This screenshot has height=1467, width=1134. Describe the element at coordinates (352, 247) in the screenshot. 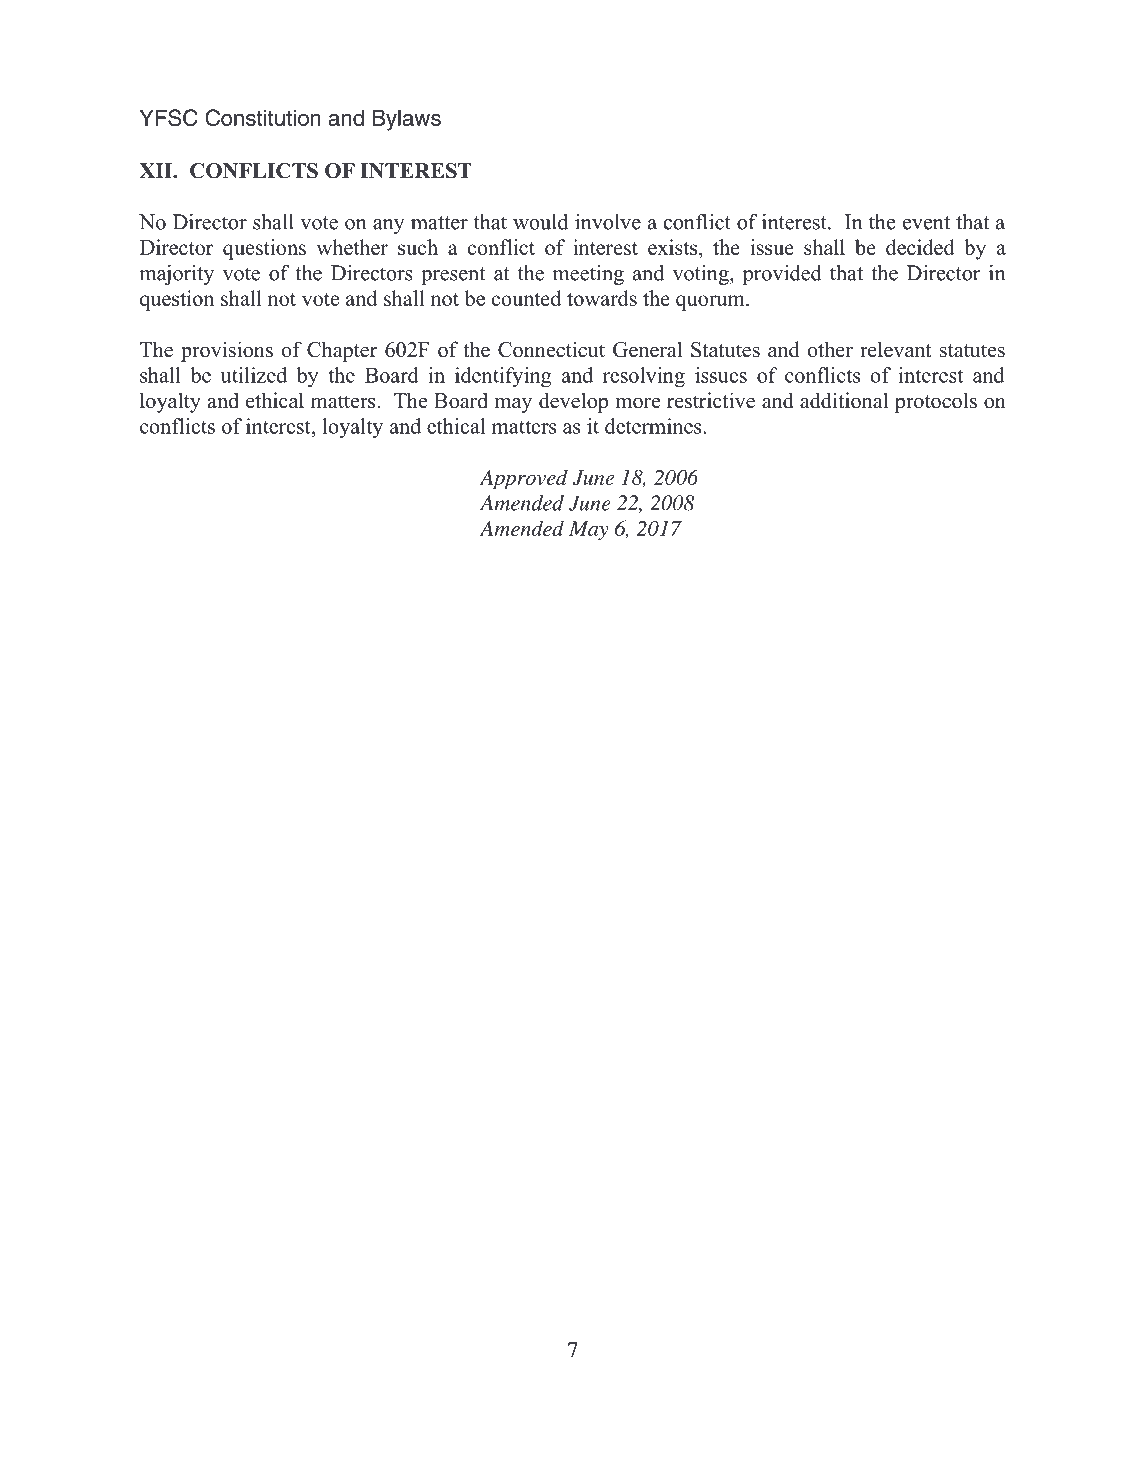

I see `whether` at that location.
